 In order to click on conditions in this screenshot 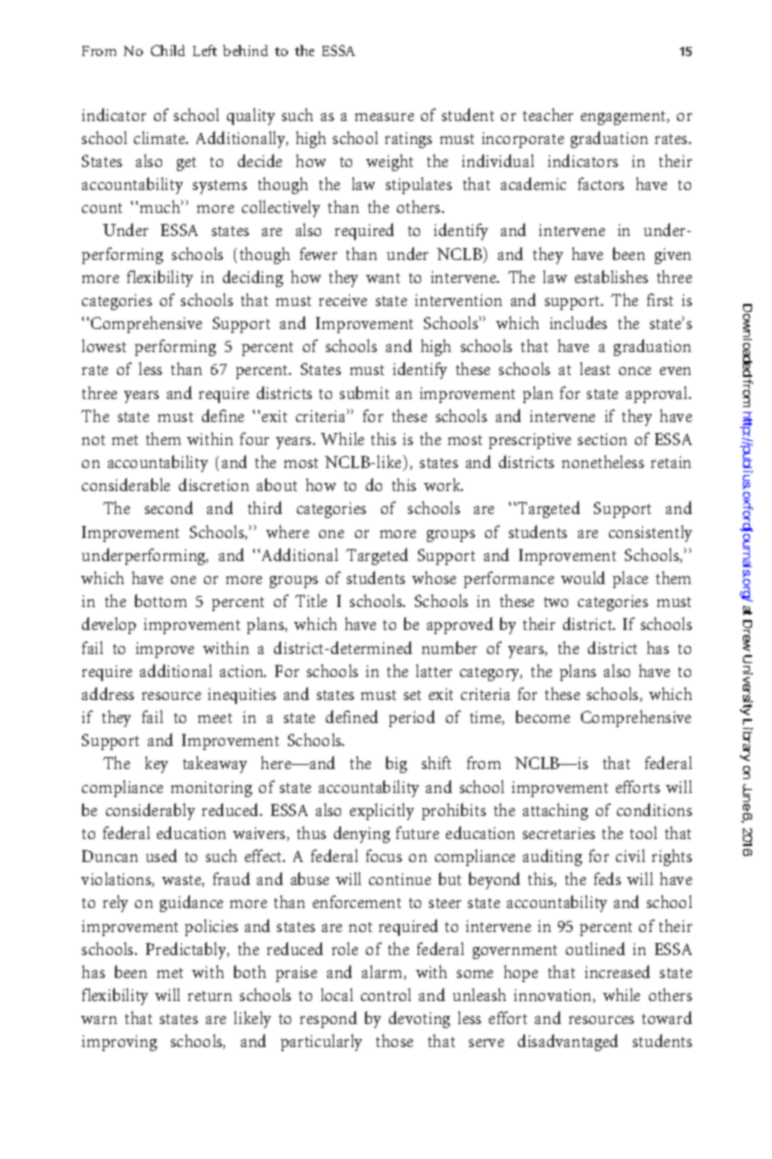, I will do `click(654, 809)`.
